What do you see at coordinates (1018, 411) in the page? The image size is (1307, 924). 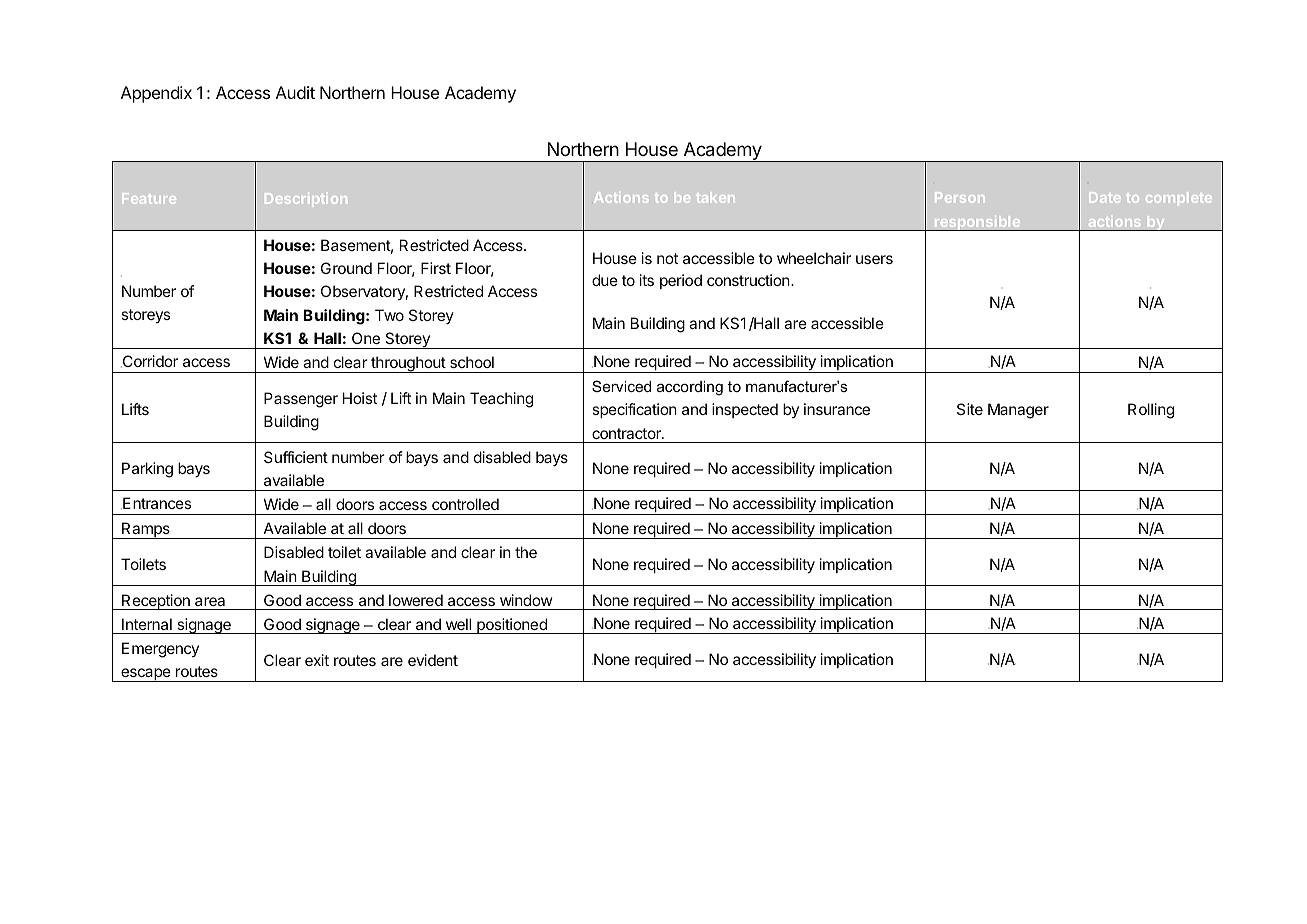 I see `Manager` at bounding box center [1018, 411].
